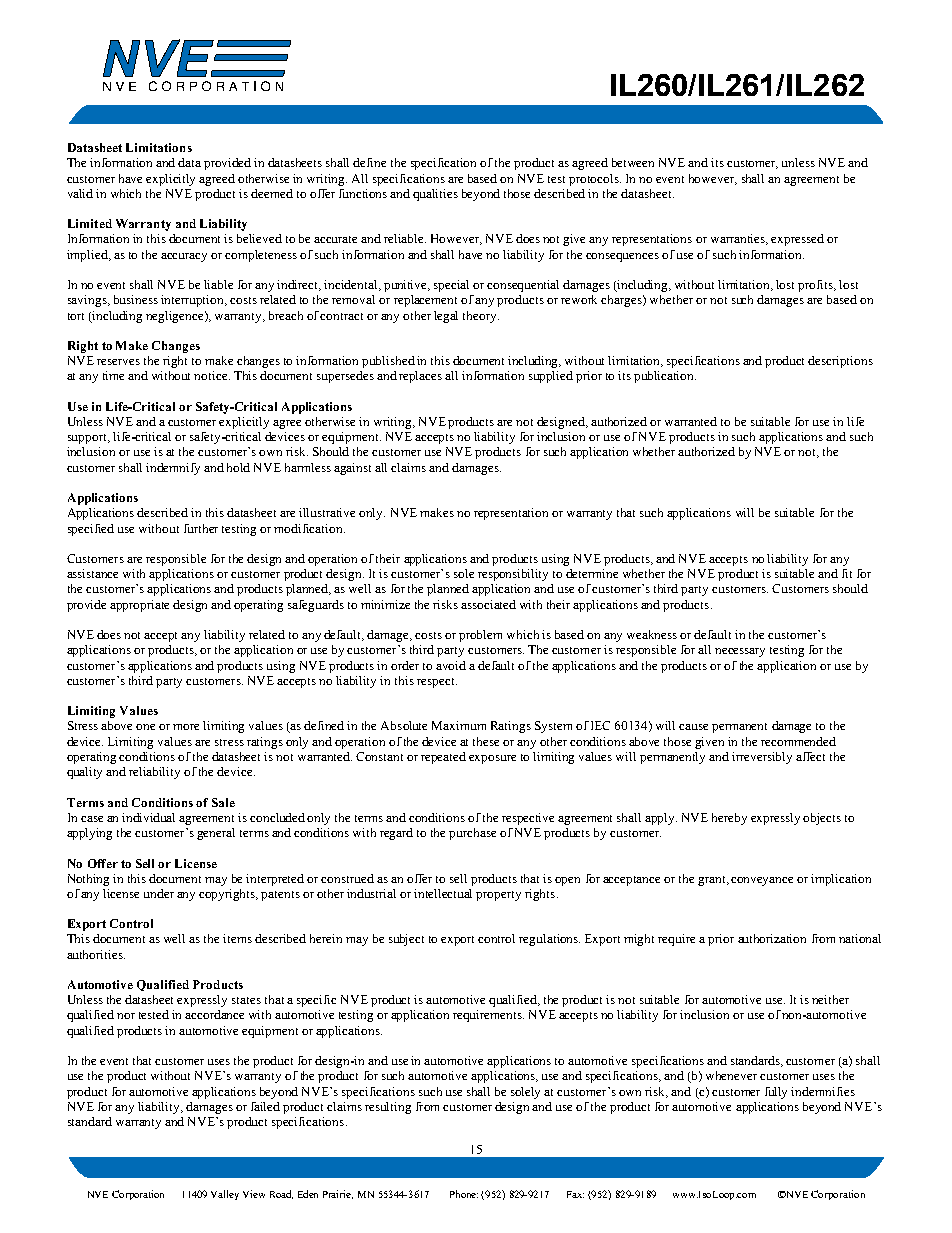  Describe the element at coordinates (492, 759) in the screenshot. I see `exposure` at that location.
